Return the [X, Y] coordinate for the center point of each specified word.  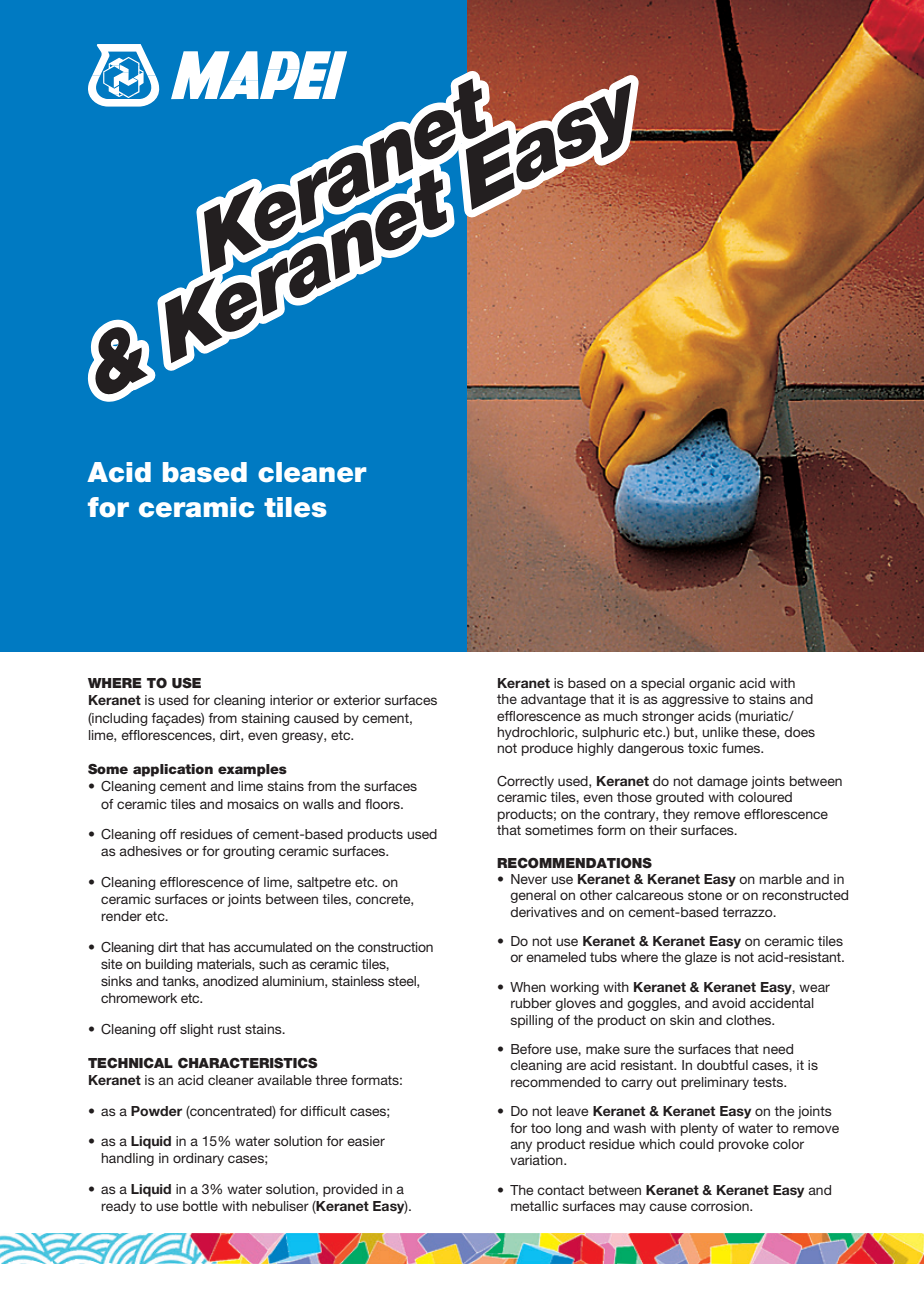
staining [266, 719]
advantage [553, 700]
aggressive [695, 700]
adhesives [150, 851]
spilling [532, 1021]
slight [196, 1030]
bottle [200, 1206]
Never [529, 879]
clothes [750, 1020]
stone [705, 895]
